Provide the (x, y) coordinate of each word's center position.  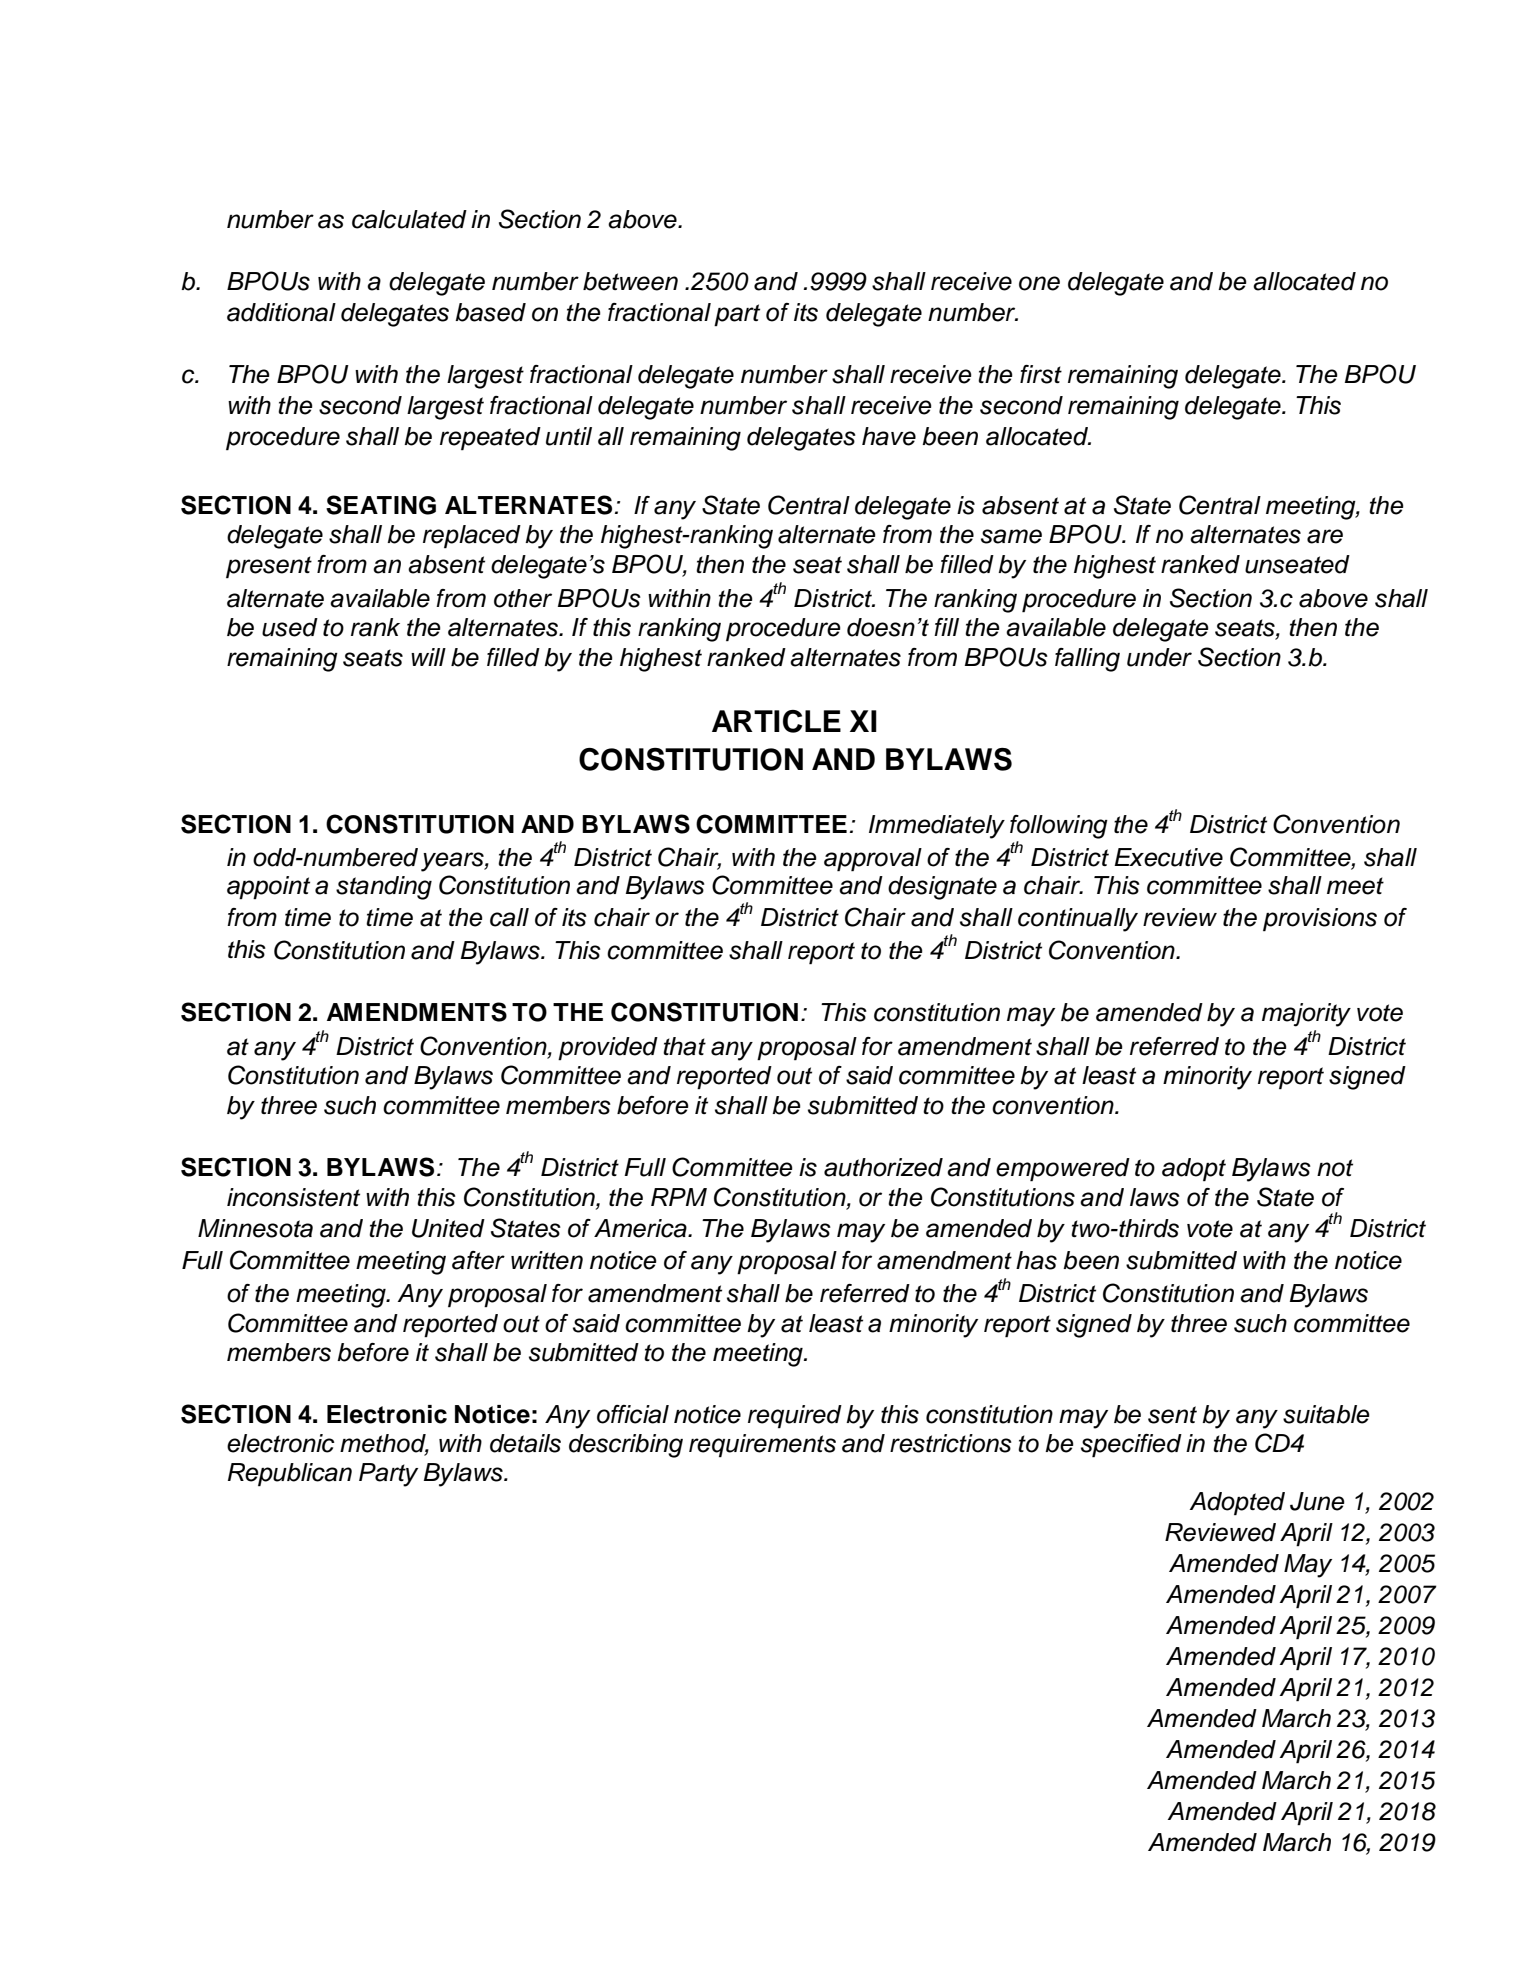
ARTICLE (776, 721)
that (684, 1046)
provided (608, 1048)
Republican (290, 1475)
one (1039, 283)
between (630, 281)
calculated (409, 219)
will (428, 657)
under (1159, 657)
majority (1306, 1015)
